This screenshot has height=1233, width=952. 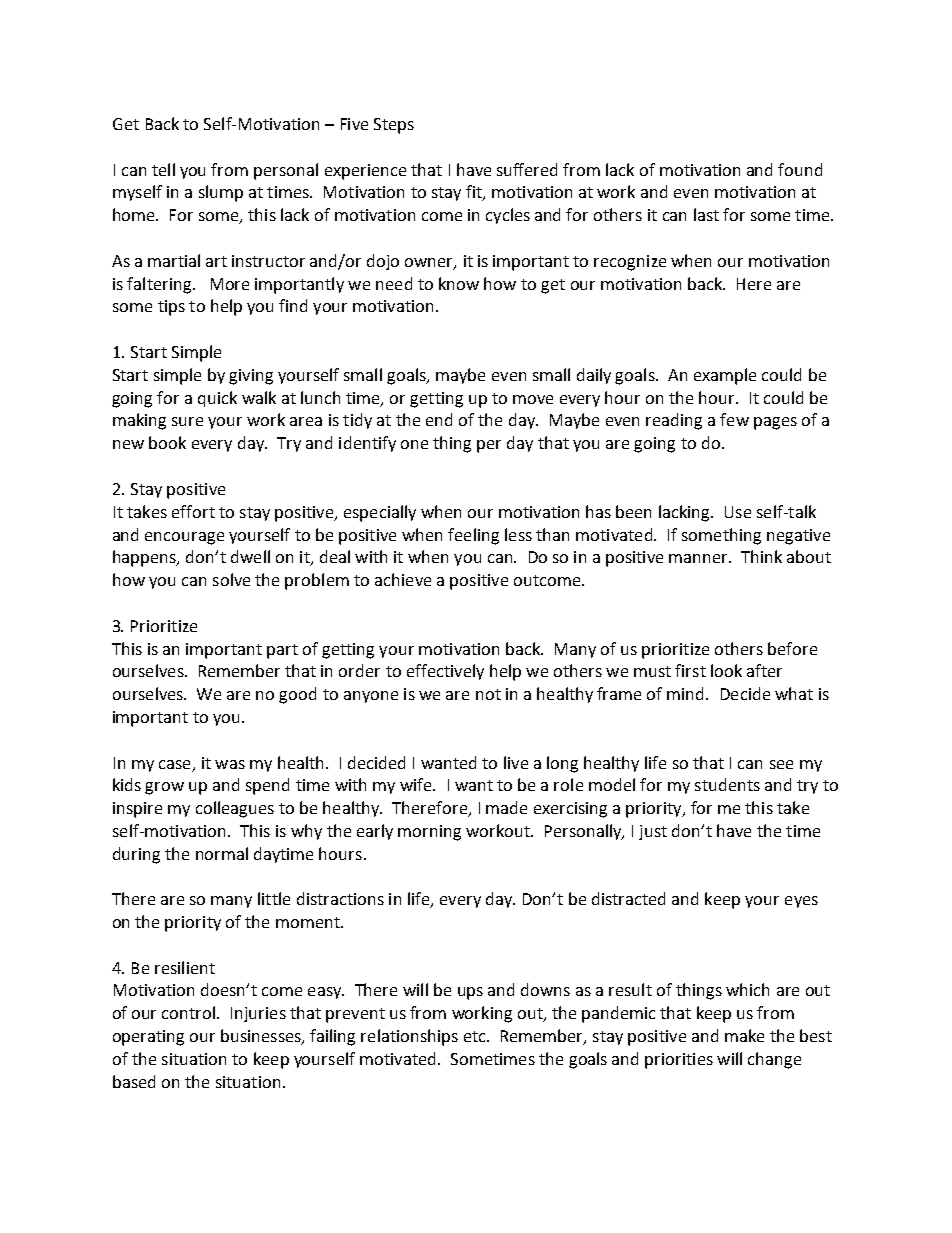 I want to click on businesses, so click(x=262, y=1037).
